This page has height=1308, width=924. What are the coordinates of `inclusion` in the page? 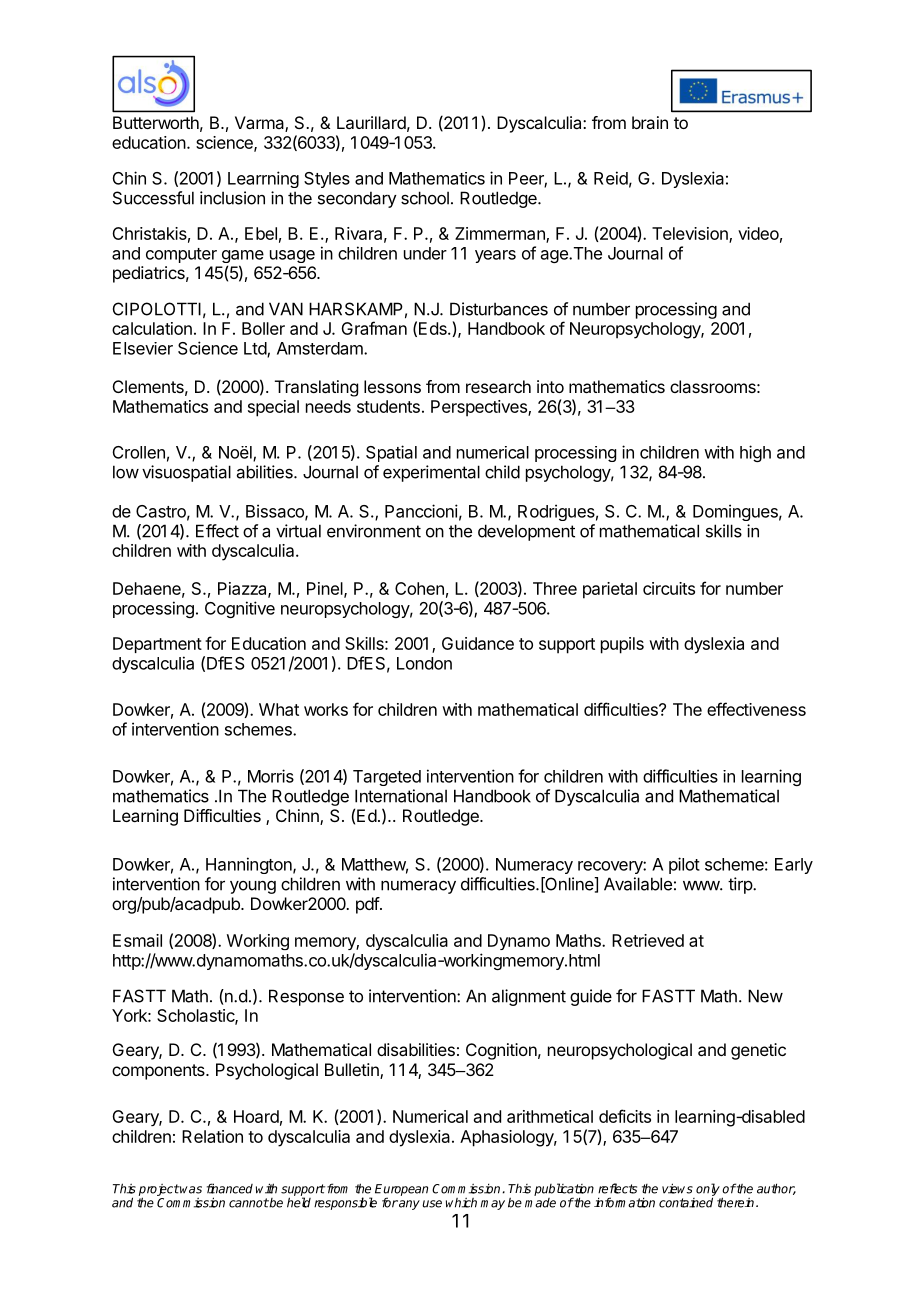 It's located at (232, 198).
